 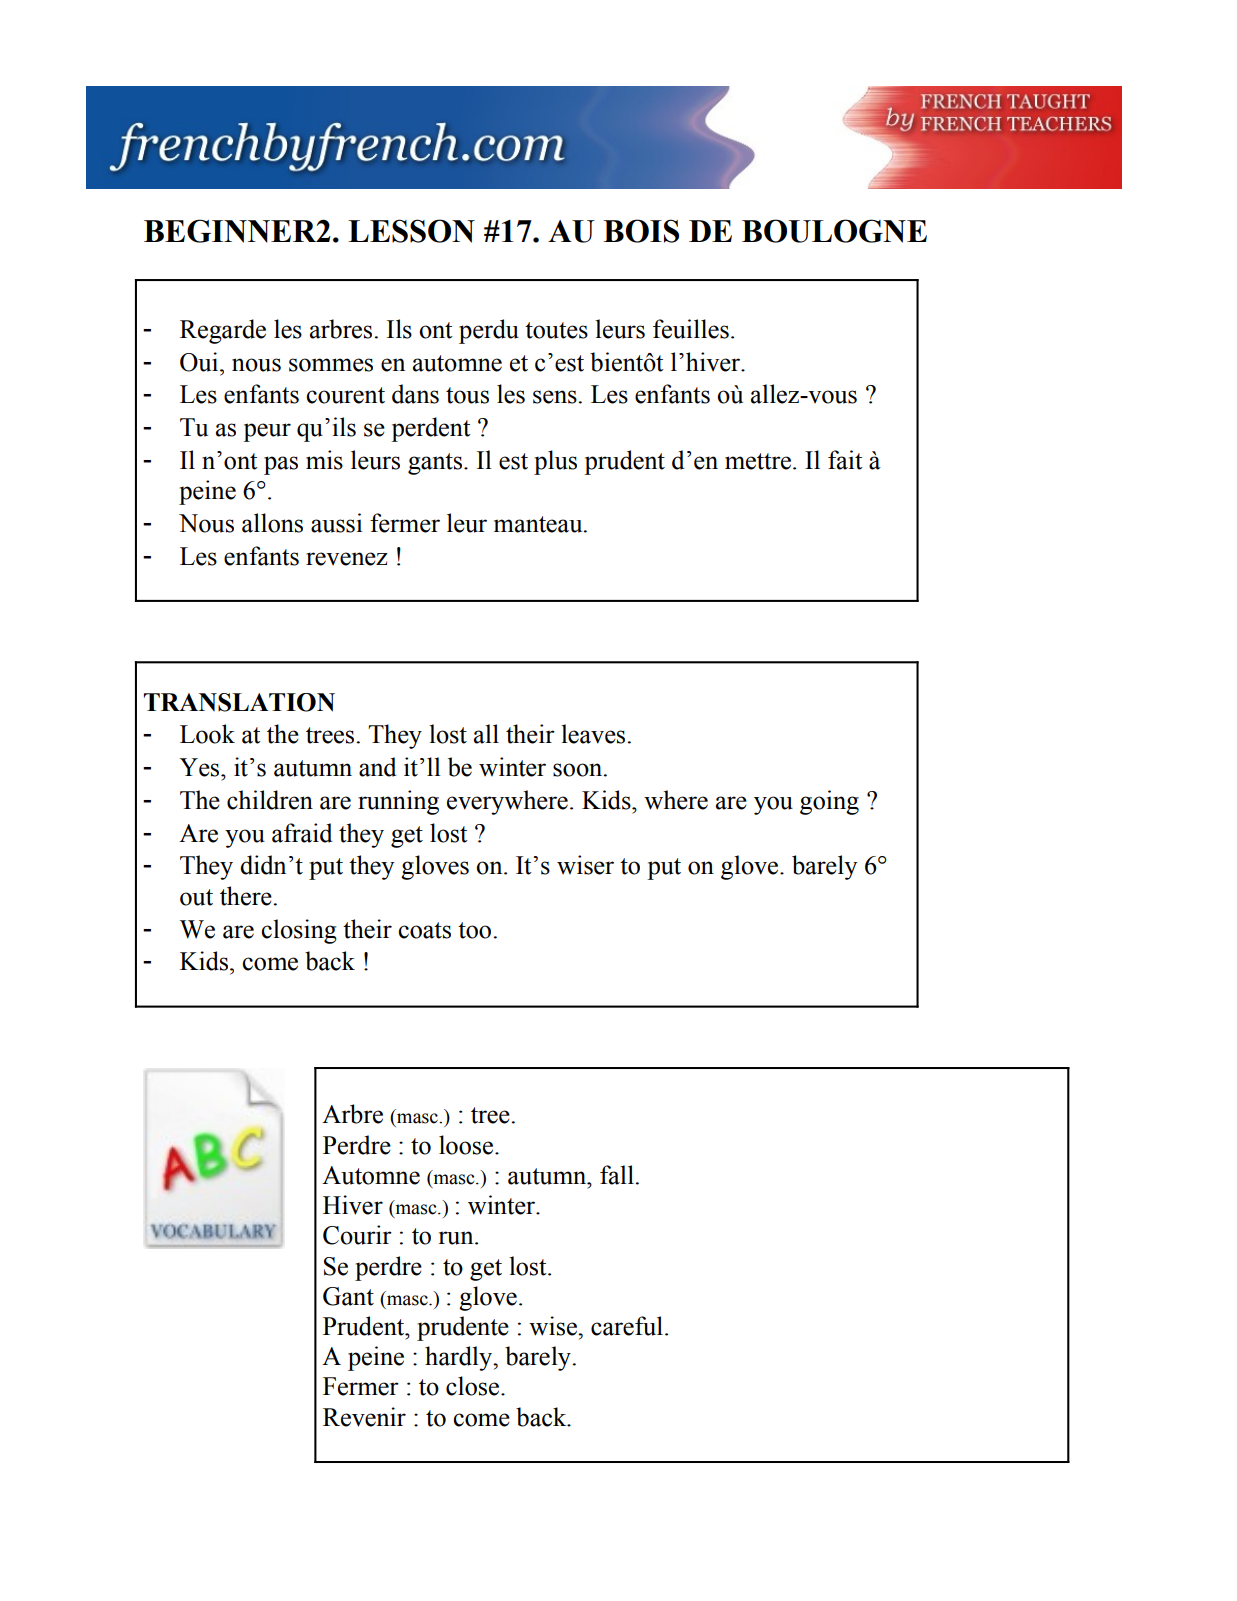 What do you see at coordinates (472, 1386) in the page?
I see `close` at bounding box center [472, 1386].
